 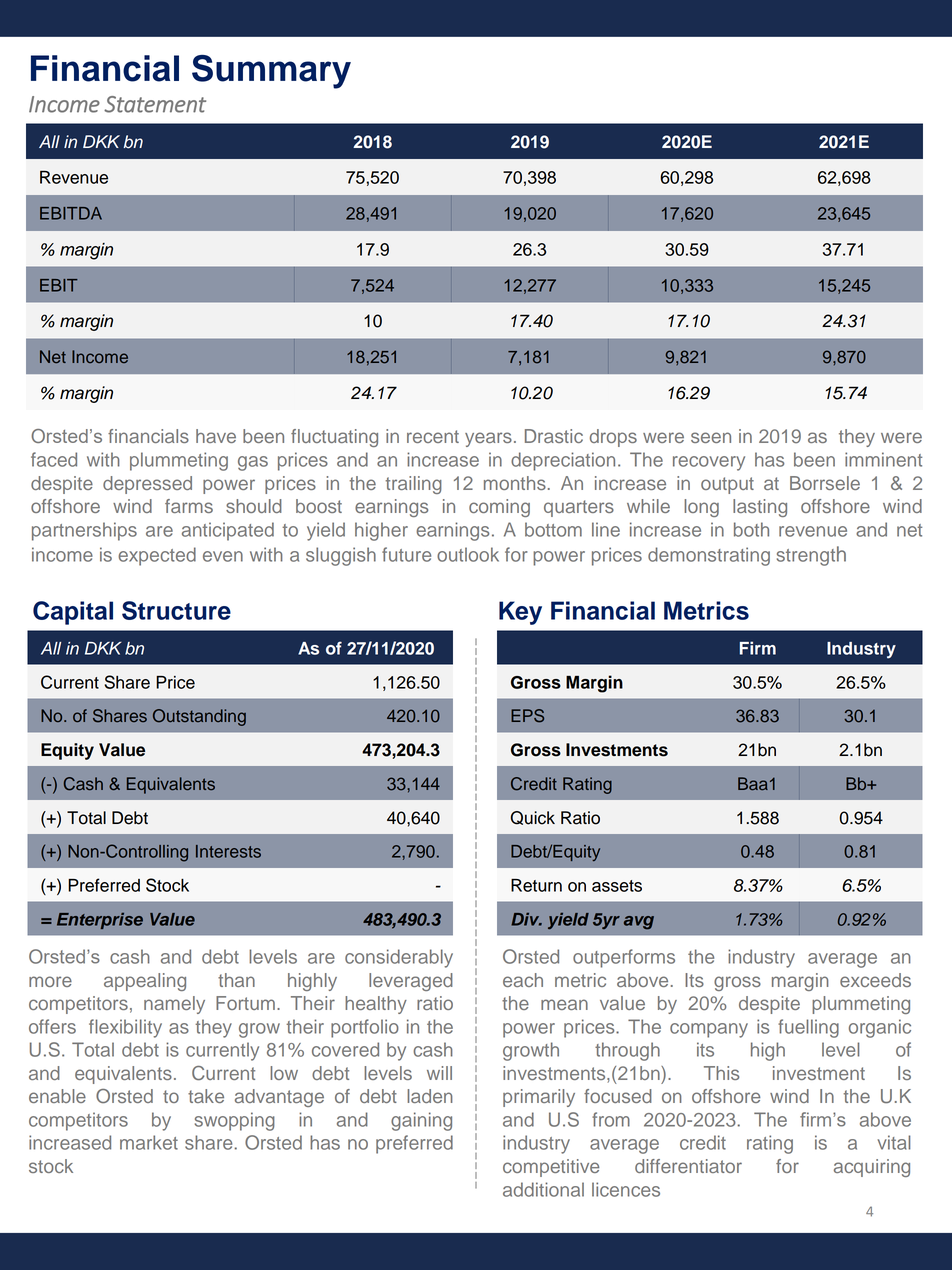 I want to click on market, so click(x=149, y=1142).
